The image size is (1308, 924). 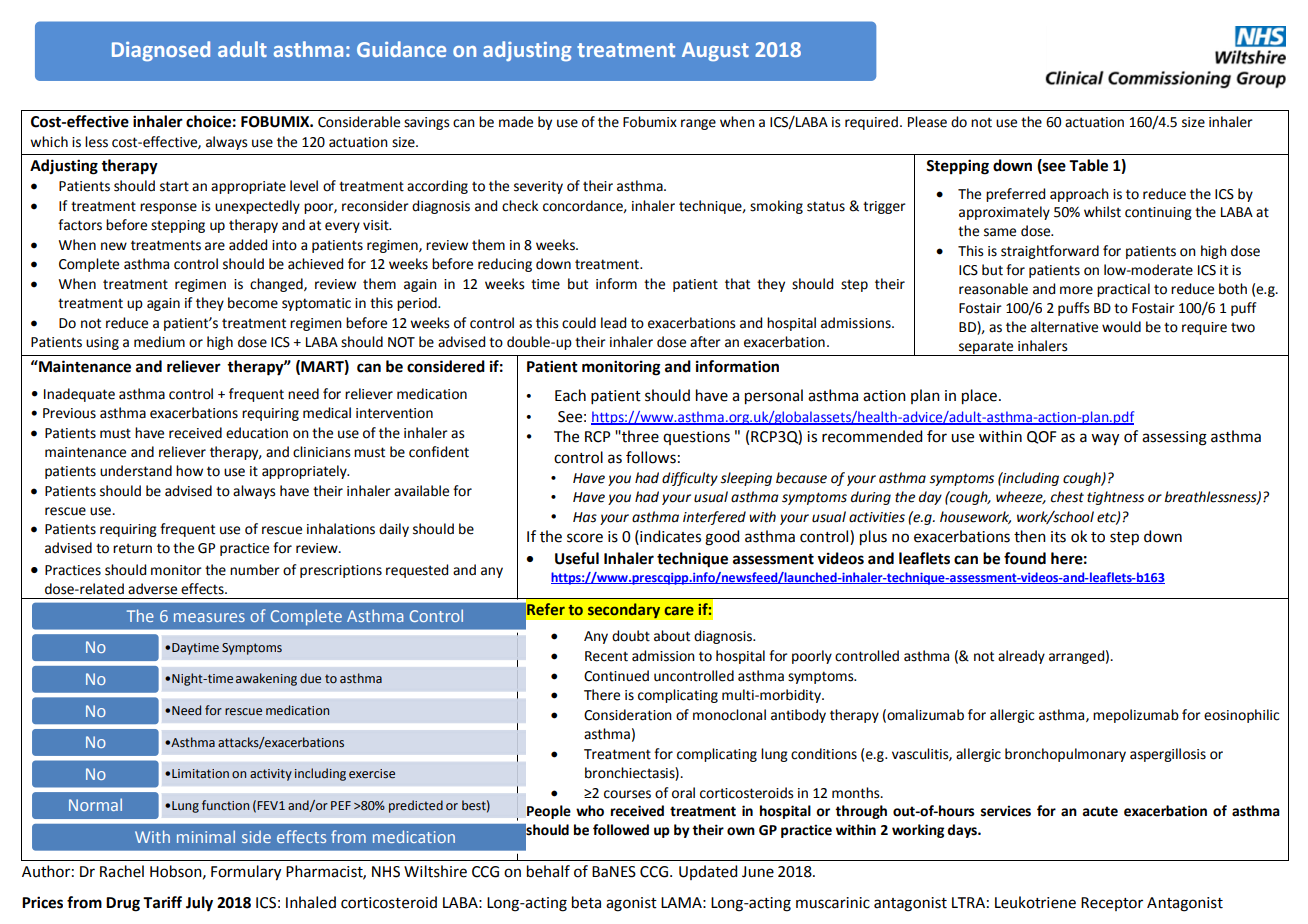 I want to click on changed, so click(x=277, y=285).
